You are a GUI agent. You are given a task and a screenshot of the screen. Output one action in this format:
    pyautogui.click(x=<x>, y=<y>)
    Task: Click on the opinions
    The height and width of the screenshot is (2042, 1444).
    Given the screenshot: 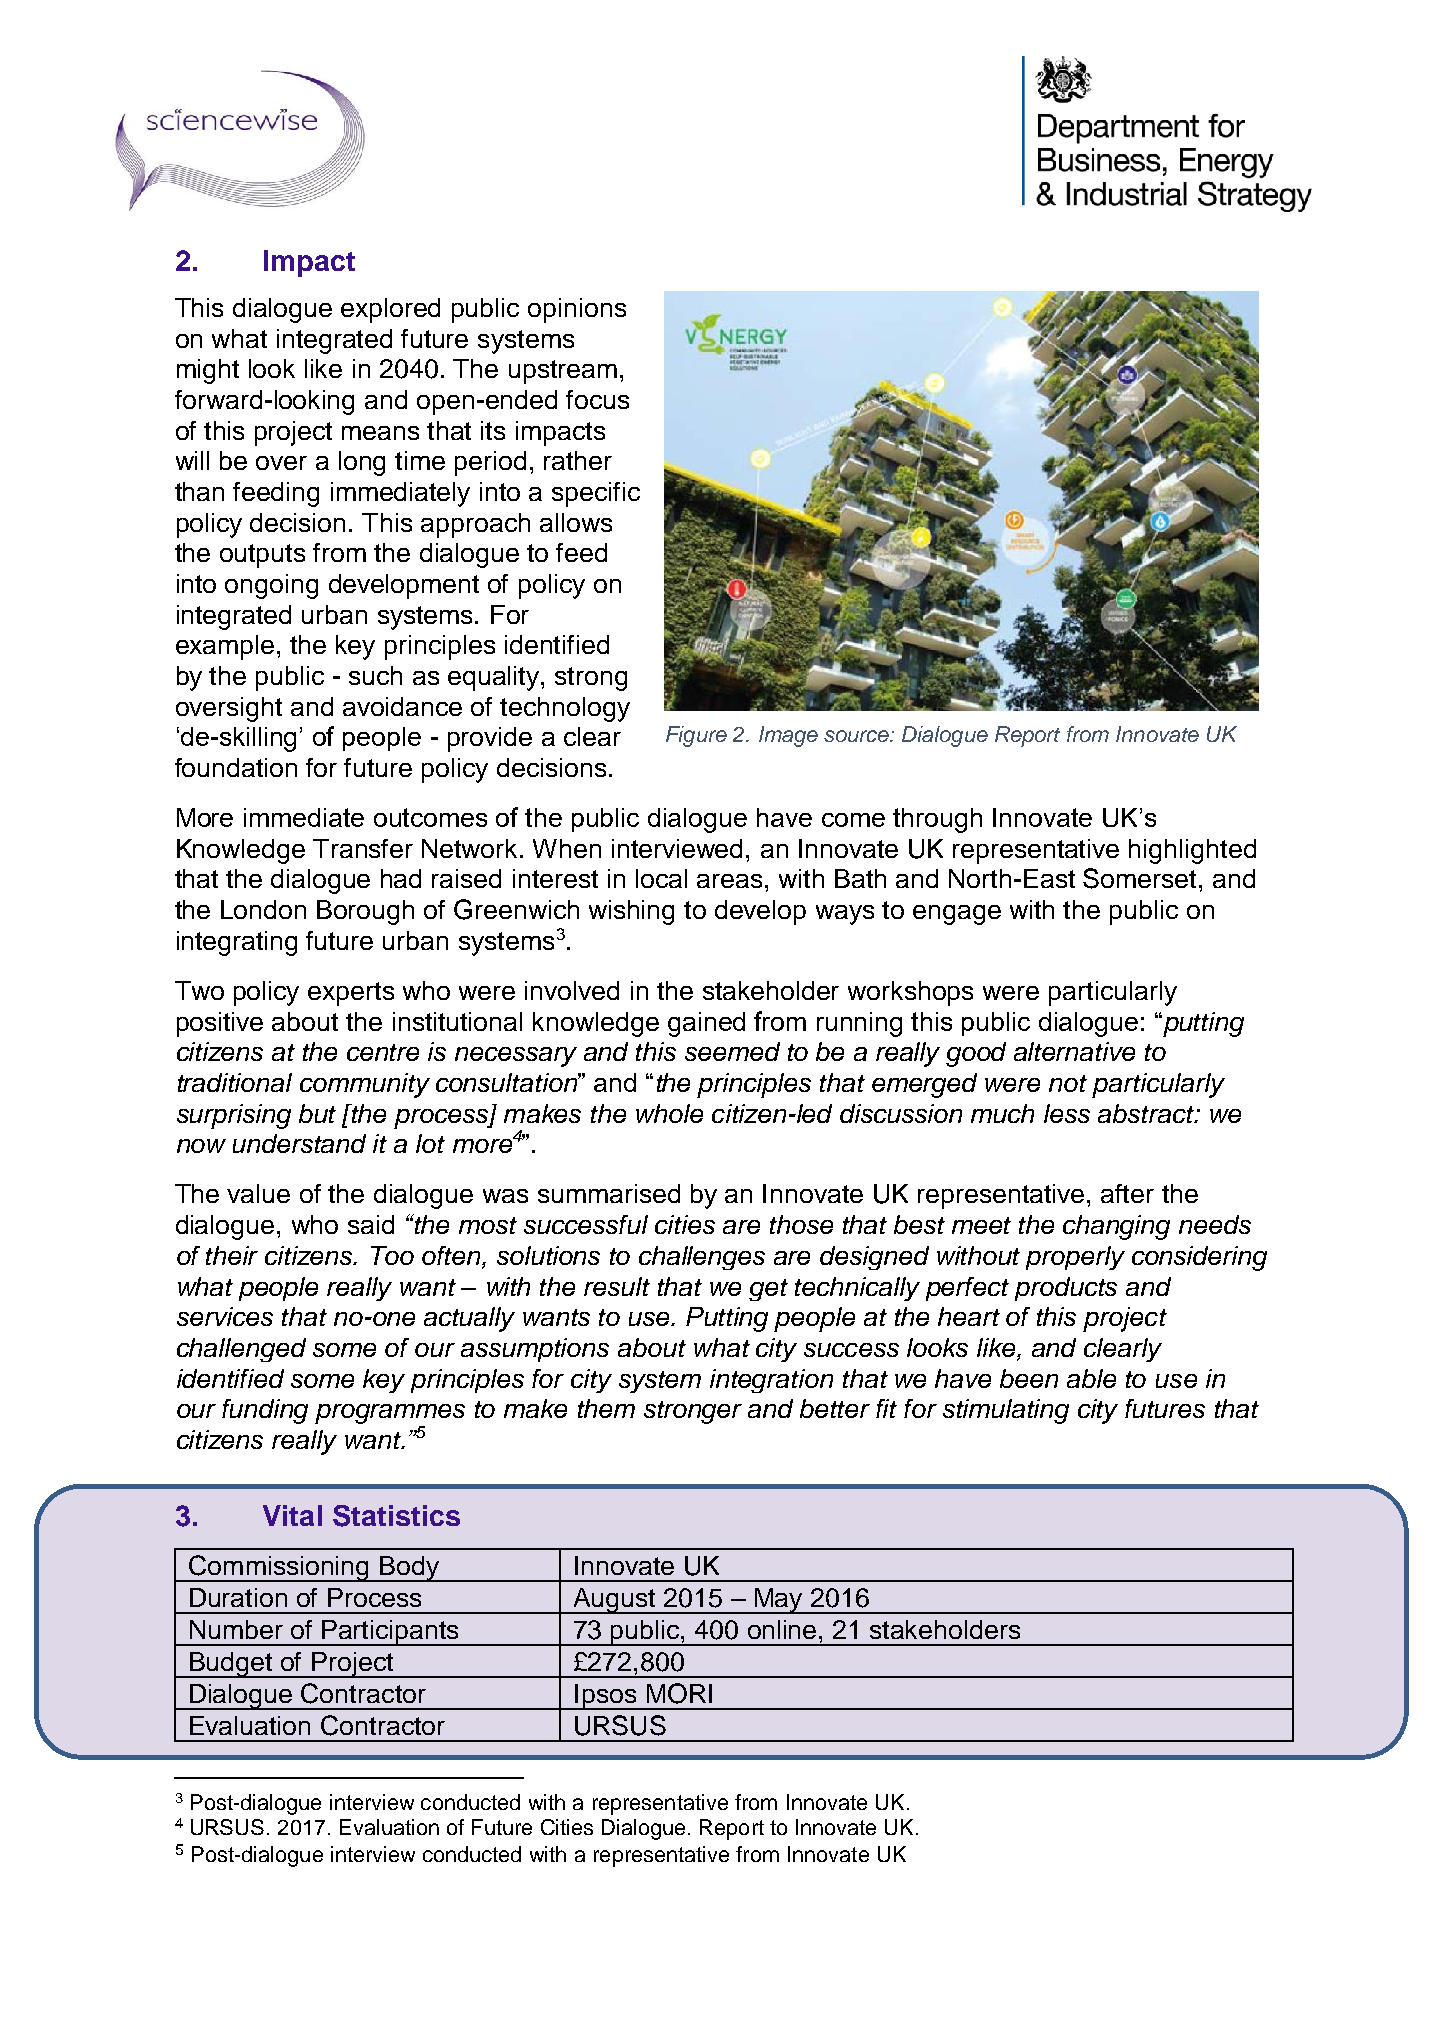 What is the action you would take?
    pyautogui.click(x=577, y=310)
